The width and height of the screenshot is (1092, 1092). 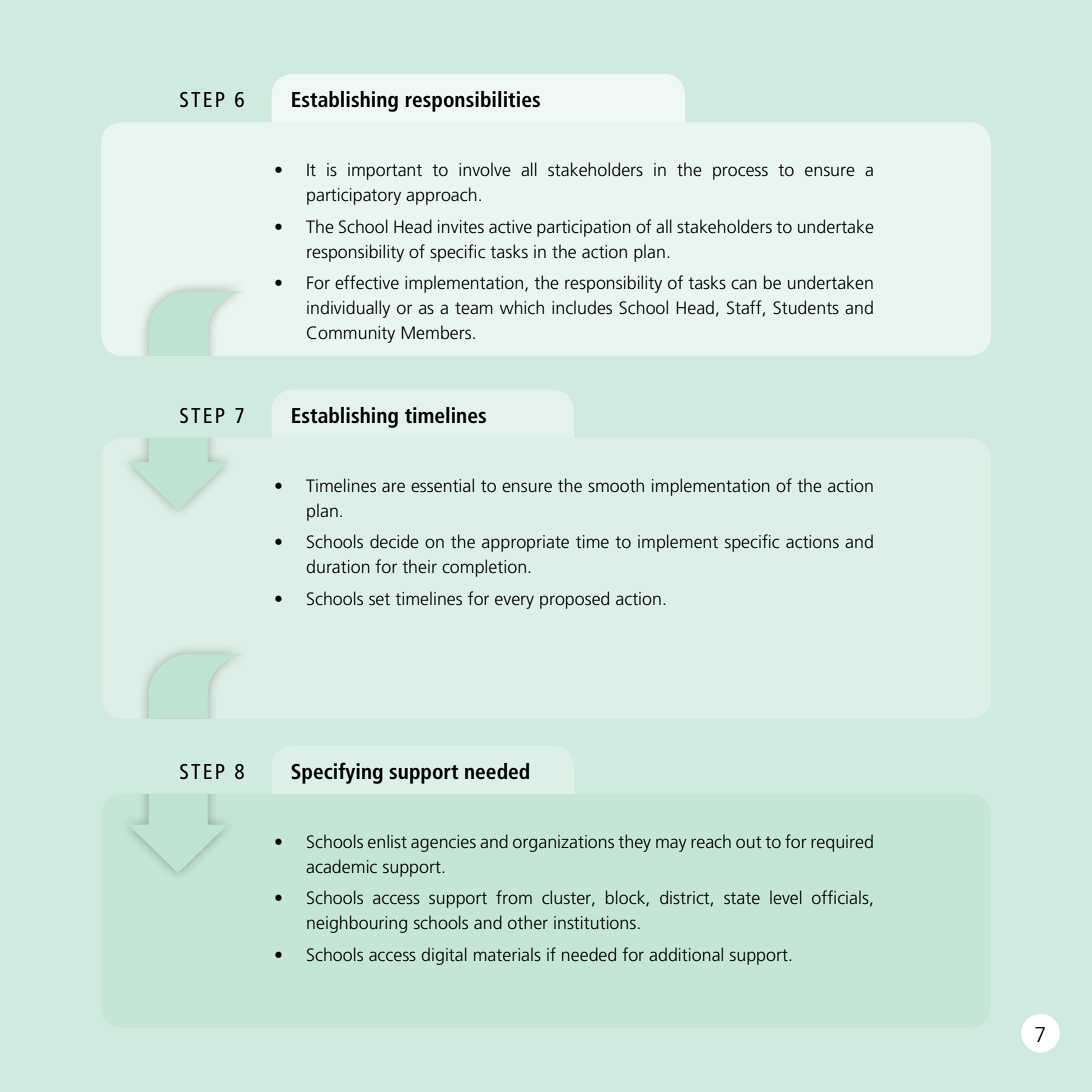 What do you see at coordinates (485, 169) in the screenshot?
I see `involve` at bounding box center [485, 169].
